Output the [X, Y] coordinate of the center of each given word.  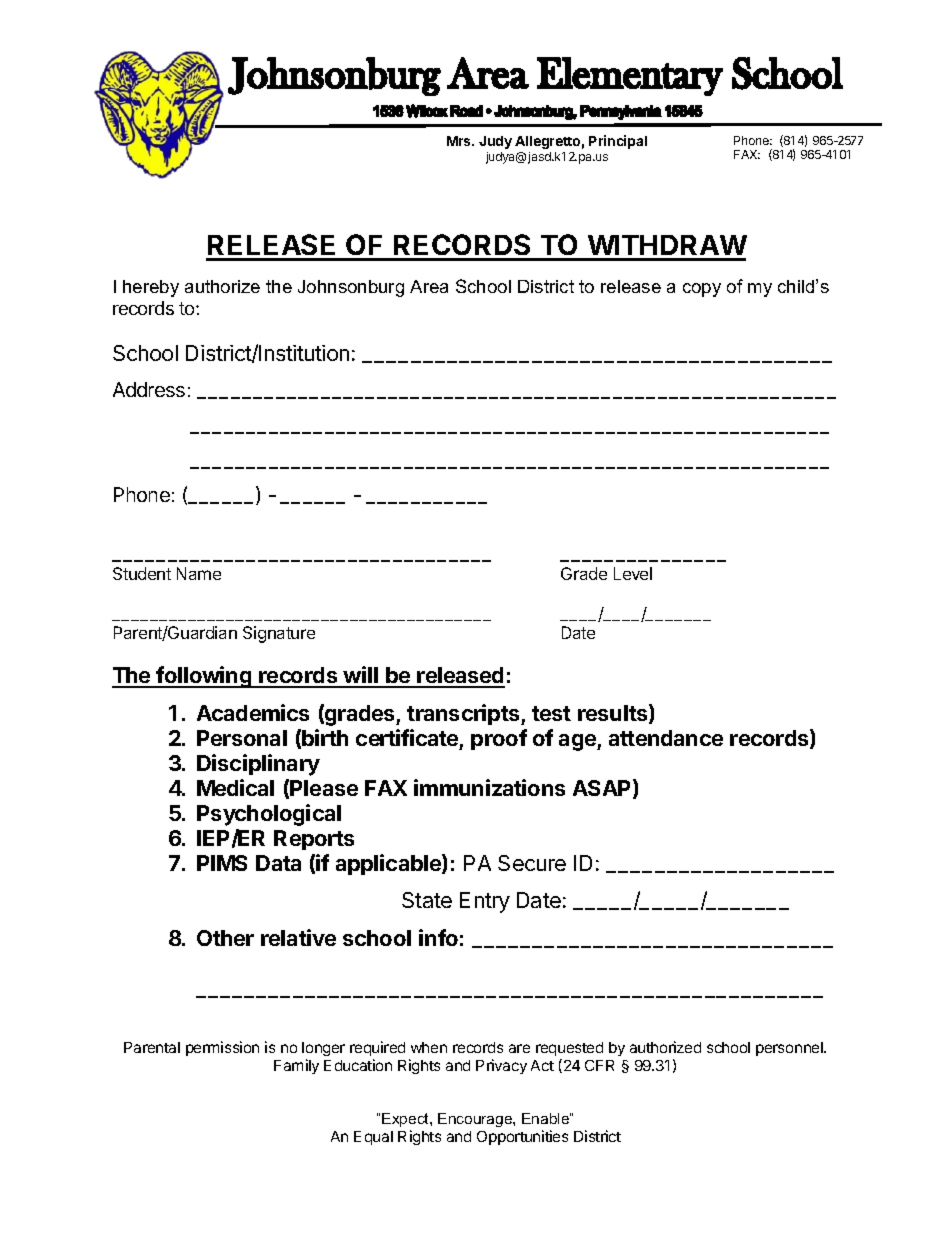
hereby [151, 288]
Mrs [460, 141]
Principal [618, 142]
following [204, 677]
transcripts [464, 714]
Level [633, 573]
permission [222, 1048]
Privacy [501, 1066]
